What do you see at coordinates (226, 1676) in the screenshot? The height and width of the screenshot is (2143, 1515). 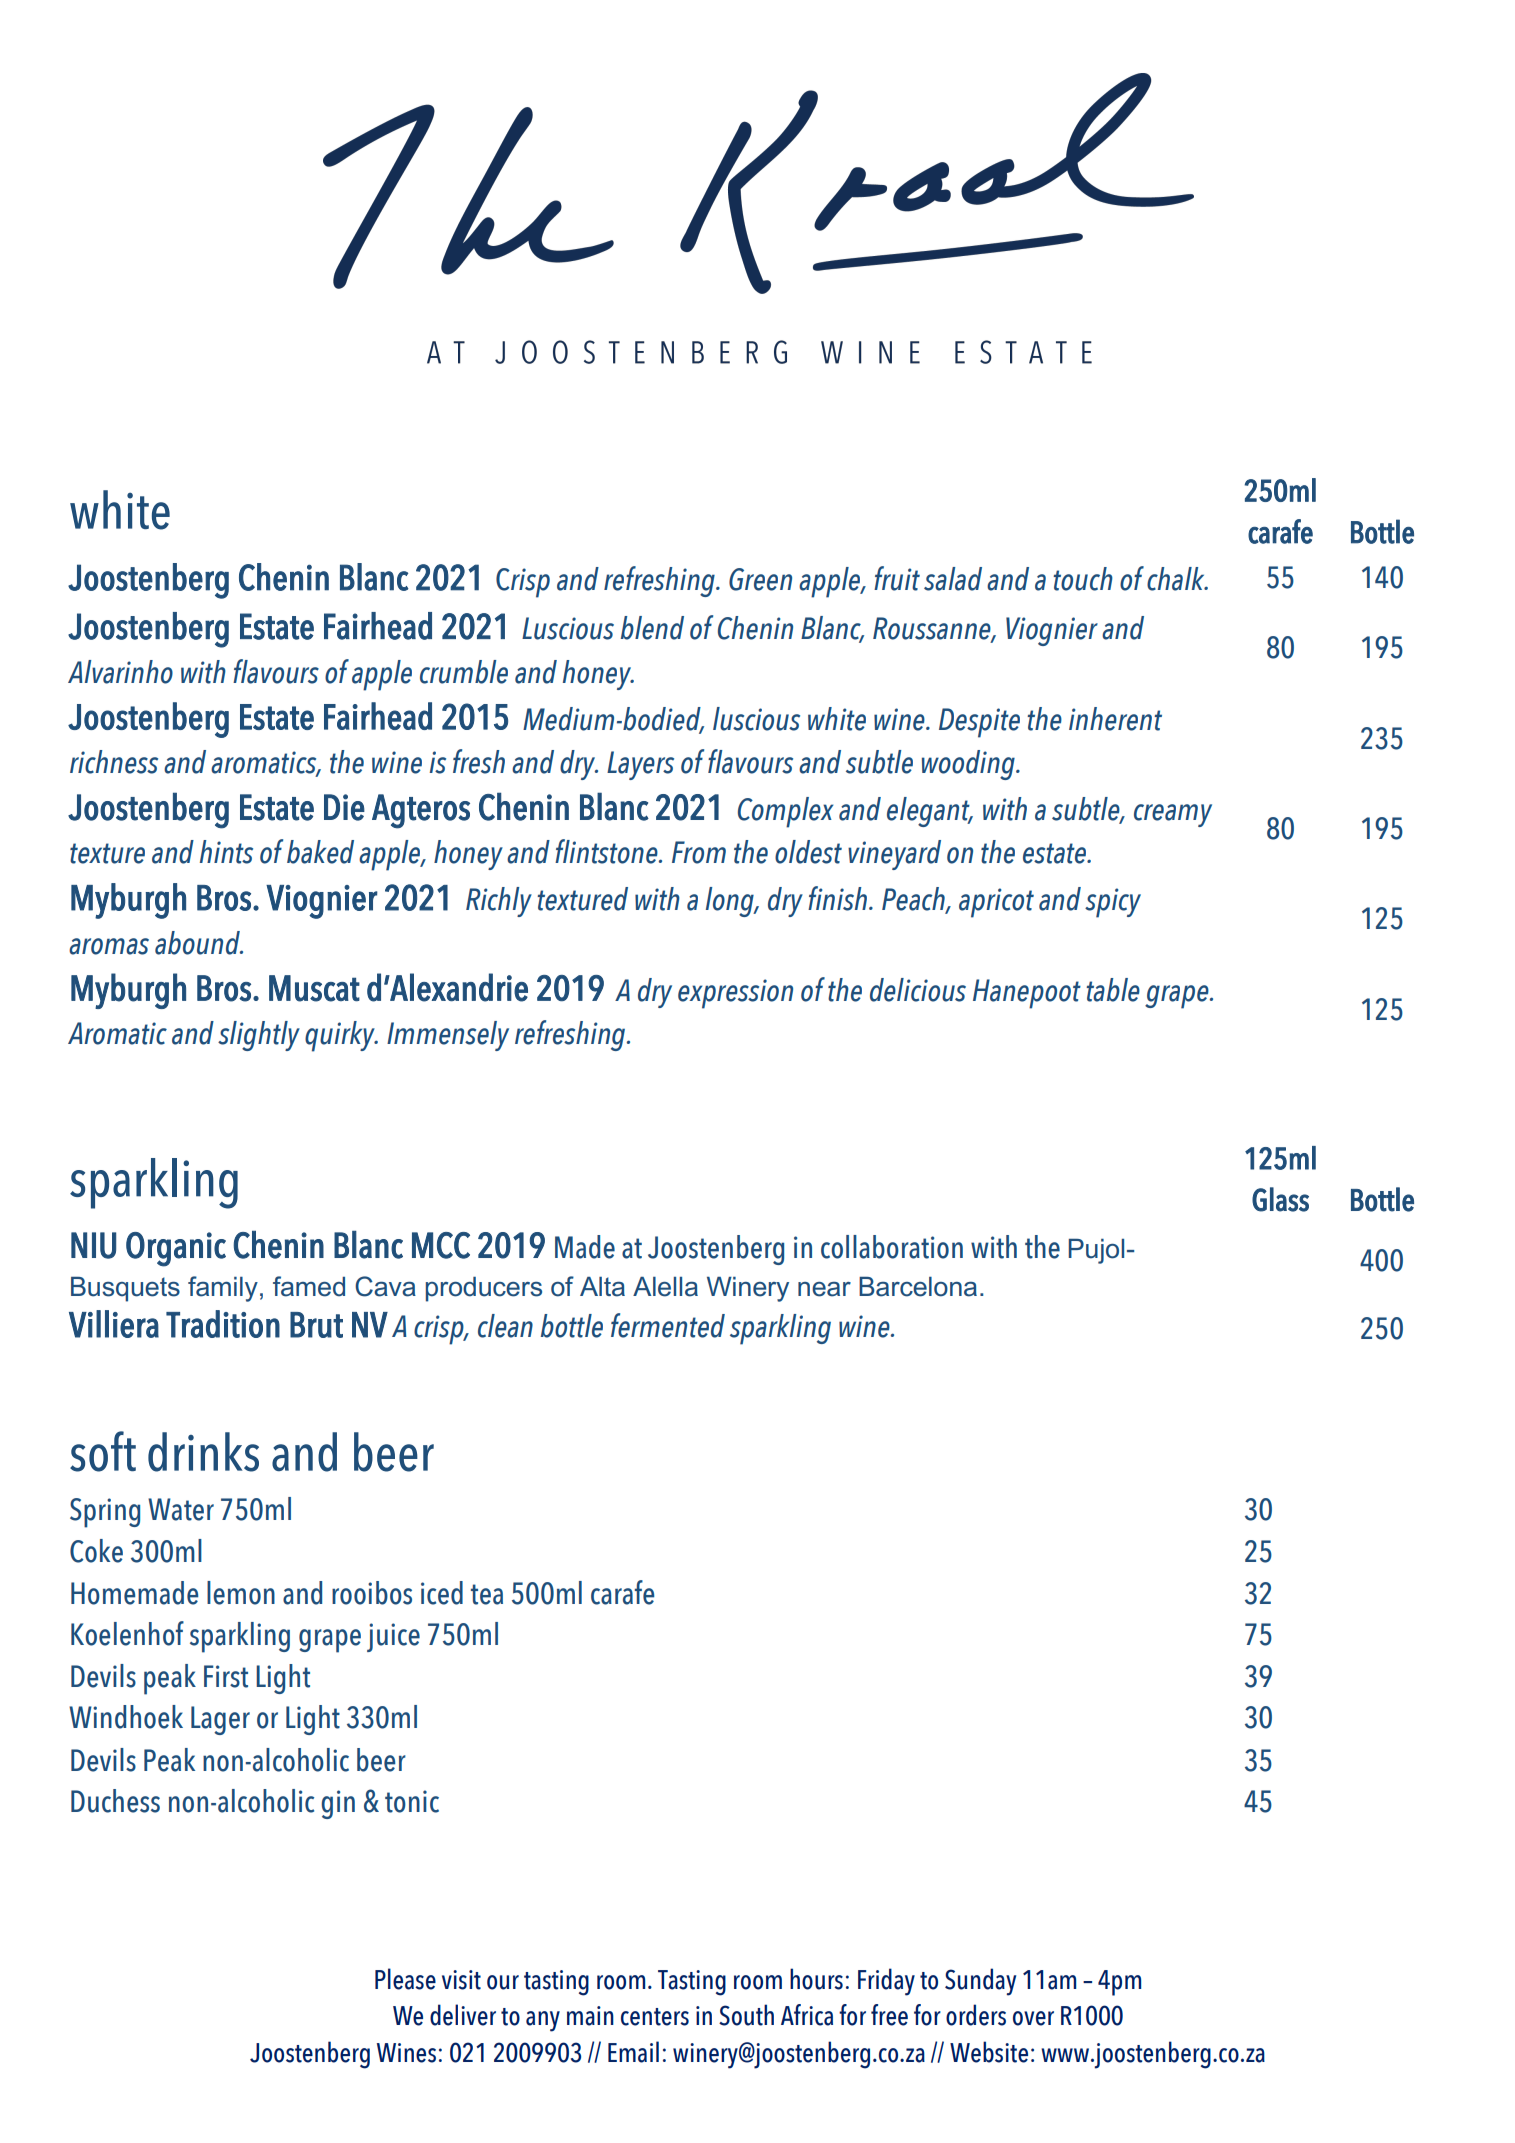 I see `First` at bounding box center [226, 1676].
